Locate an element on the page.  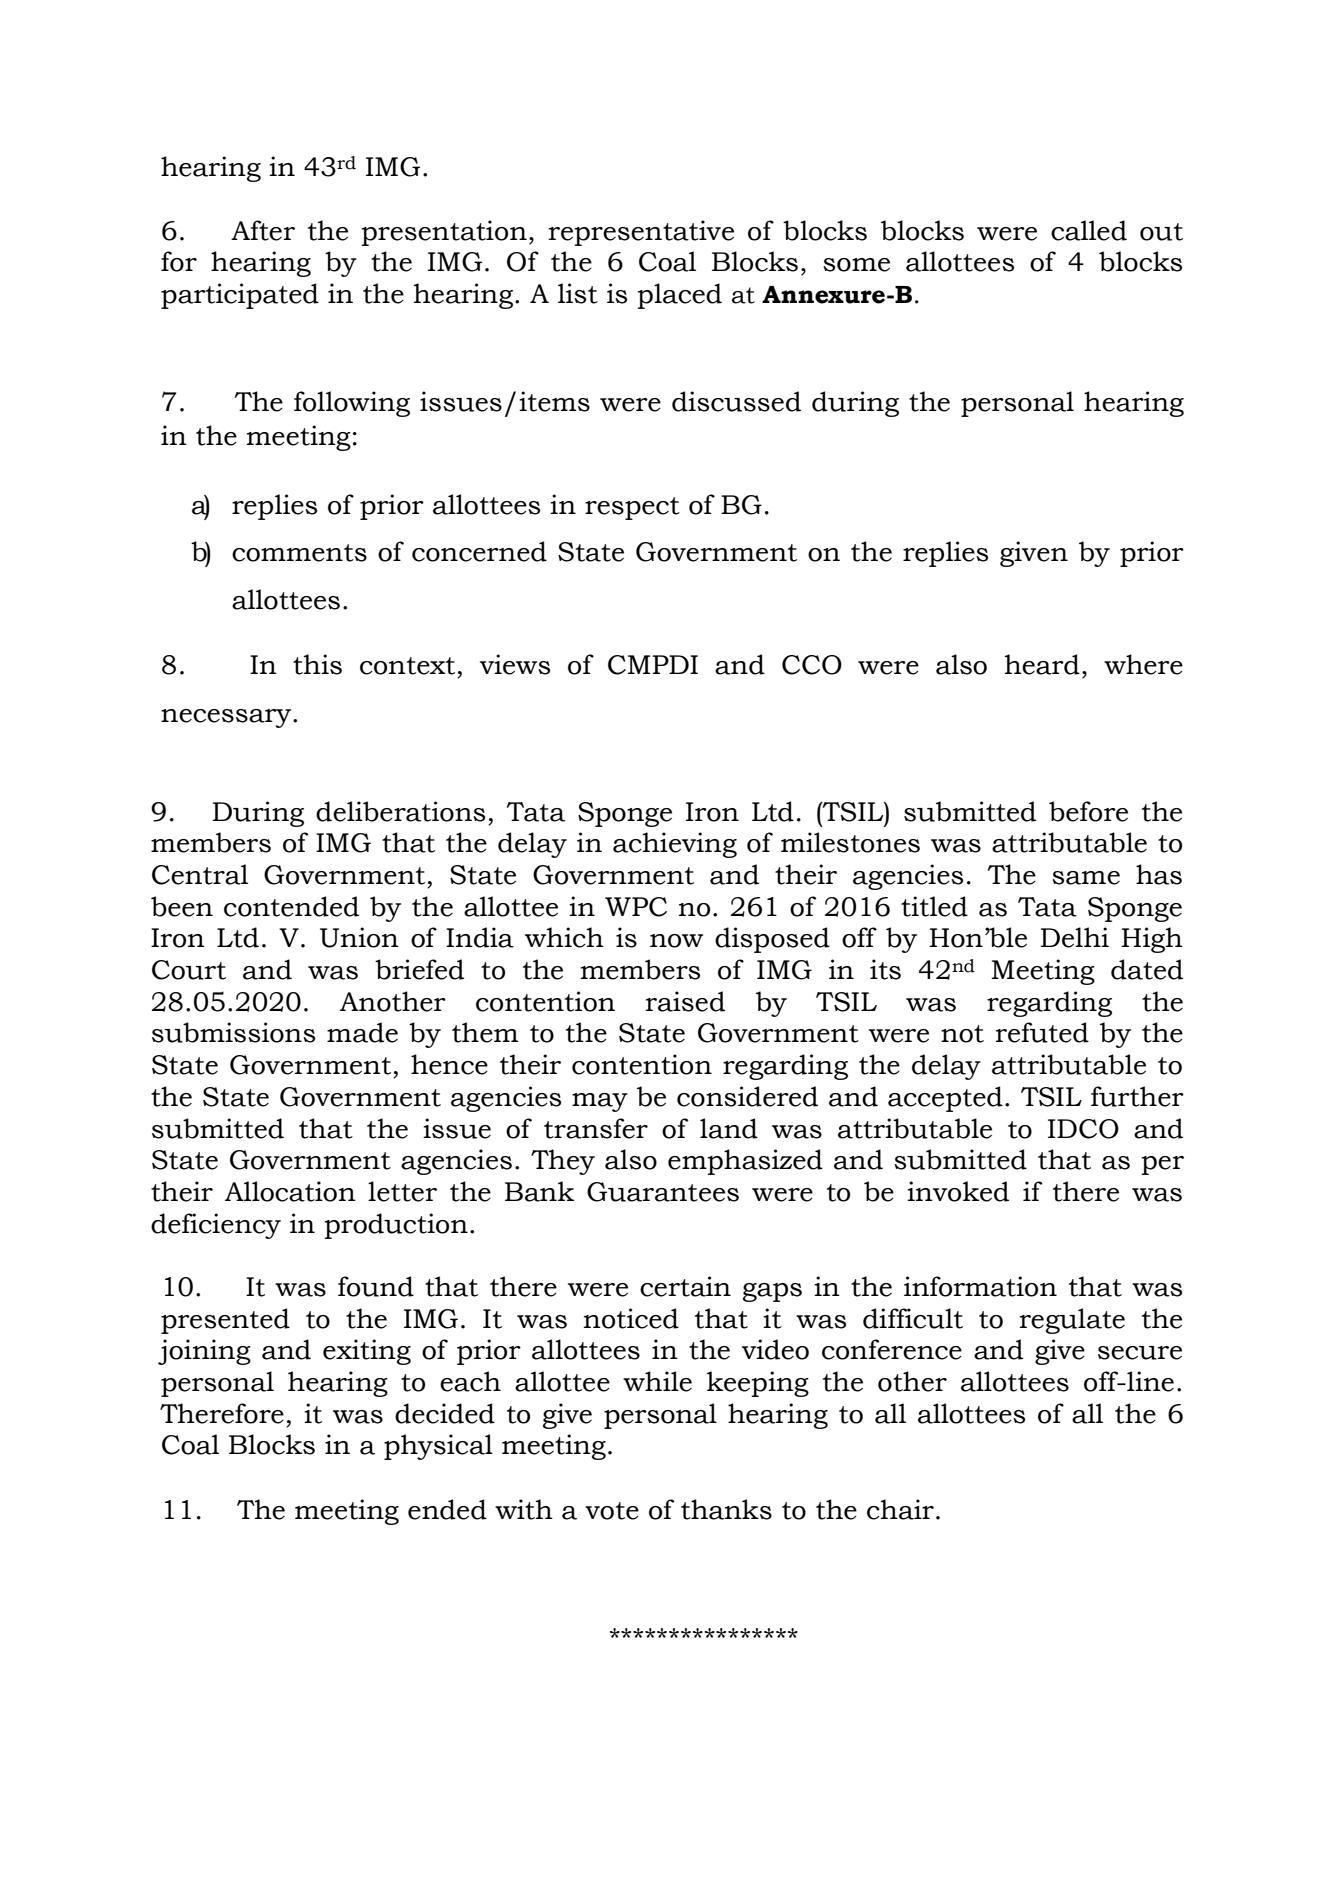
thanks is located at coordinates (726, 1509).
